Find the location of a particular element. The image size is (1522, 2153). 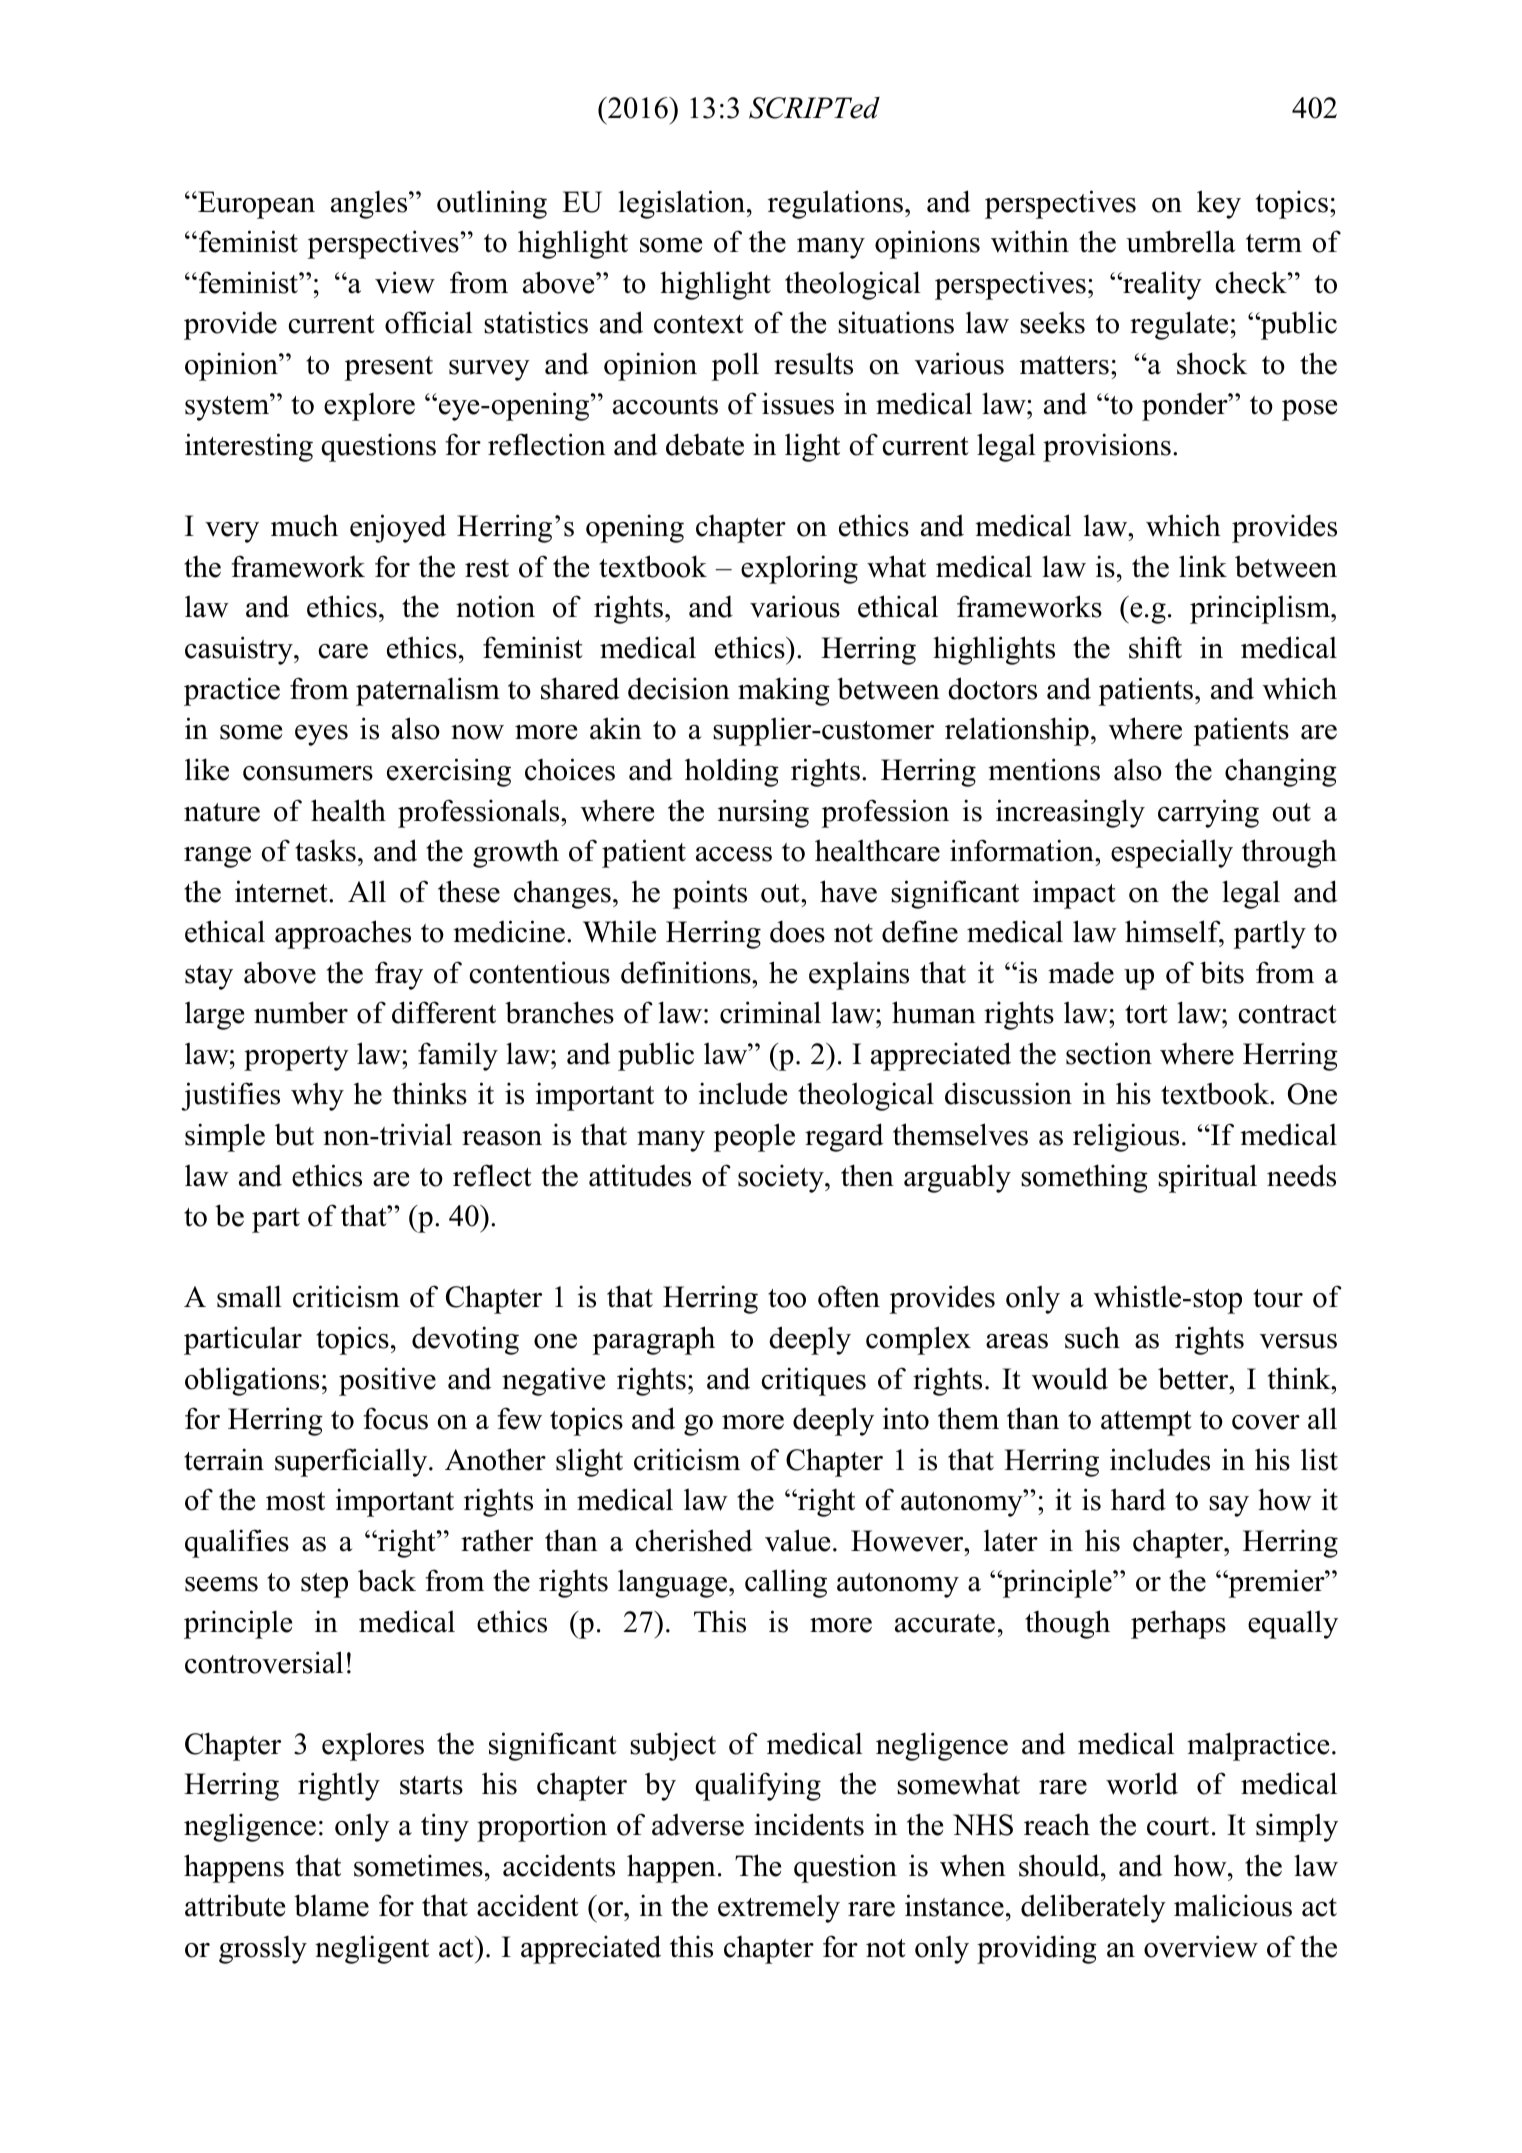

reality is located at coordinates (1161, 285).
